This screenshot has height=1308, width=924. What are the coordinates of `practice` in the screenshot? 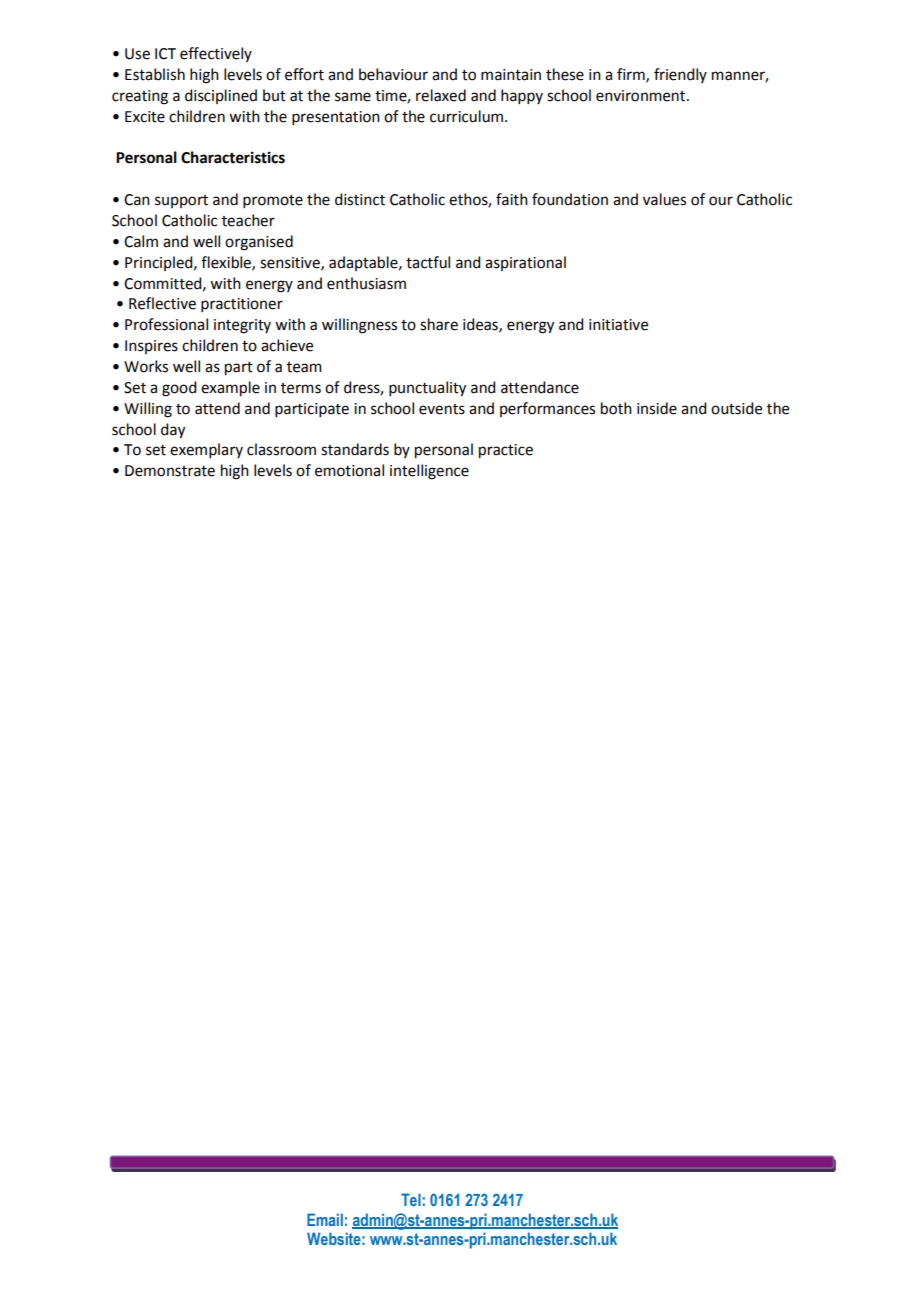 It's located at (506, 451).
